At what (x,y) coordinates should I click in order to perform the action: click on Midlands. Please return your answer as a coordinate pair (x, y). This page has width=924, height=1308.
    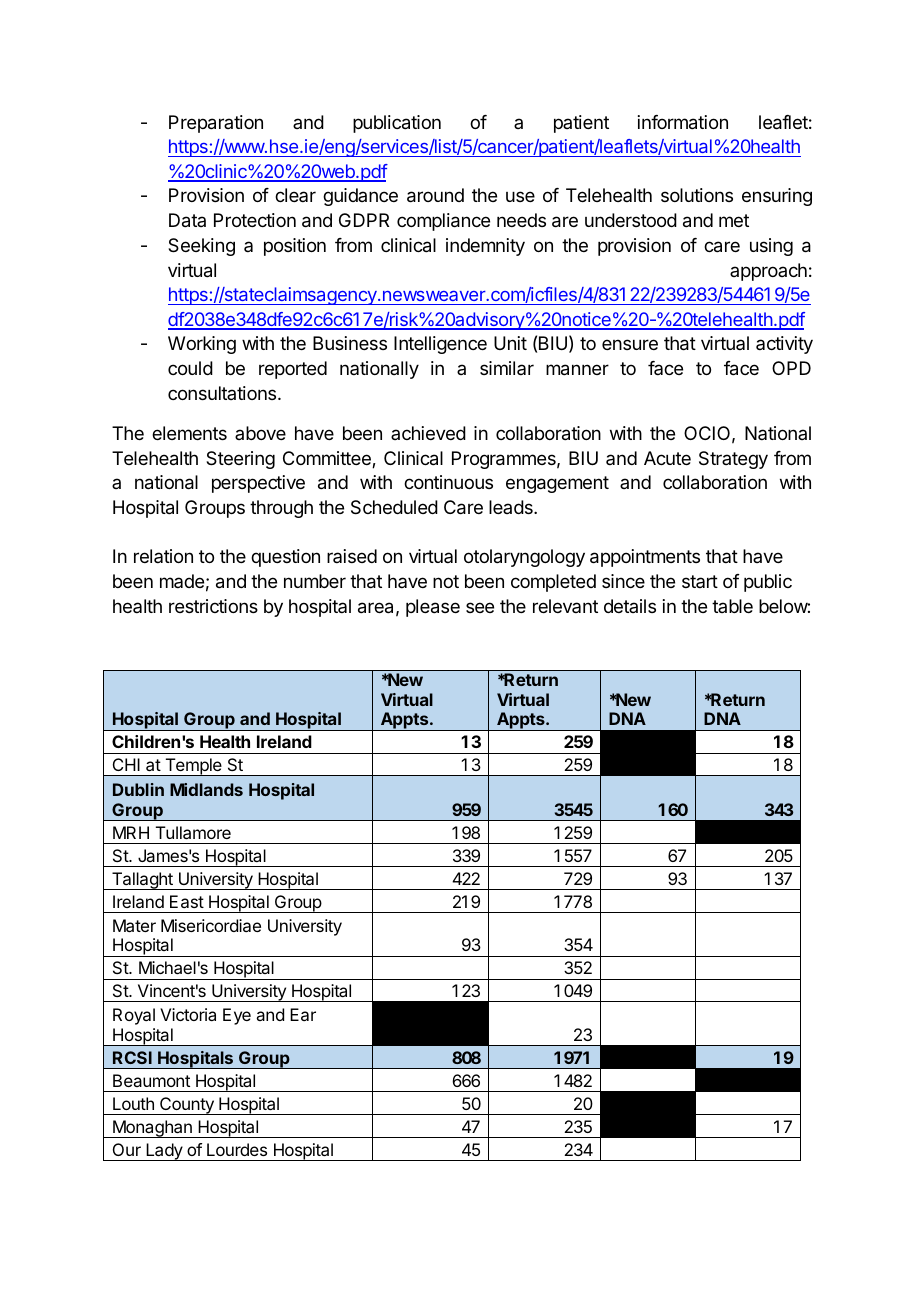
    Looking at the image, I should click on (206, 789).
